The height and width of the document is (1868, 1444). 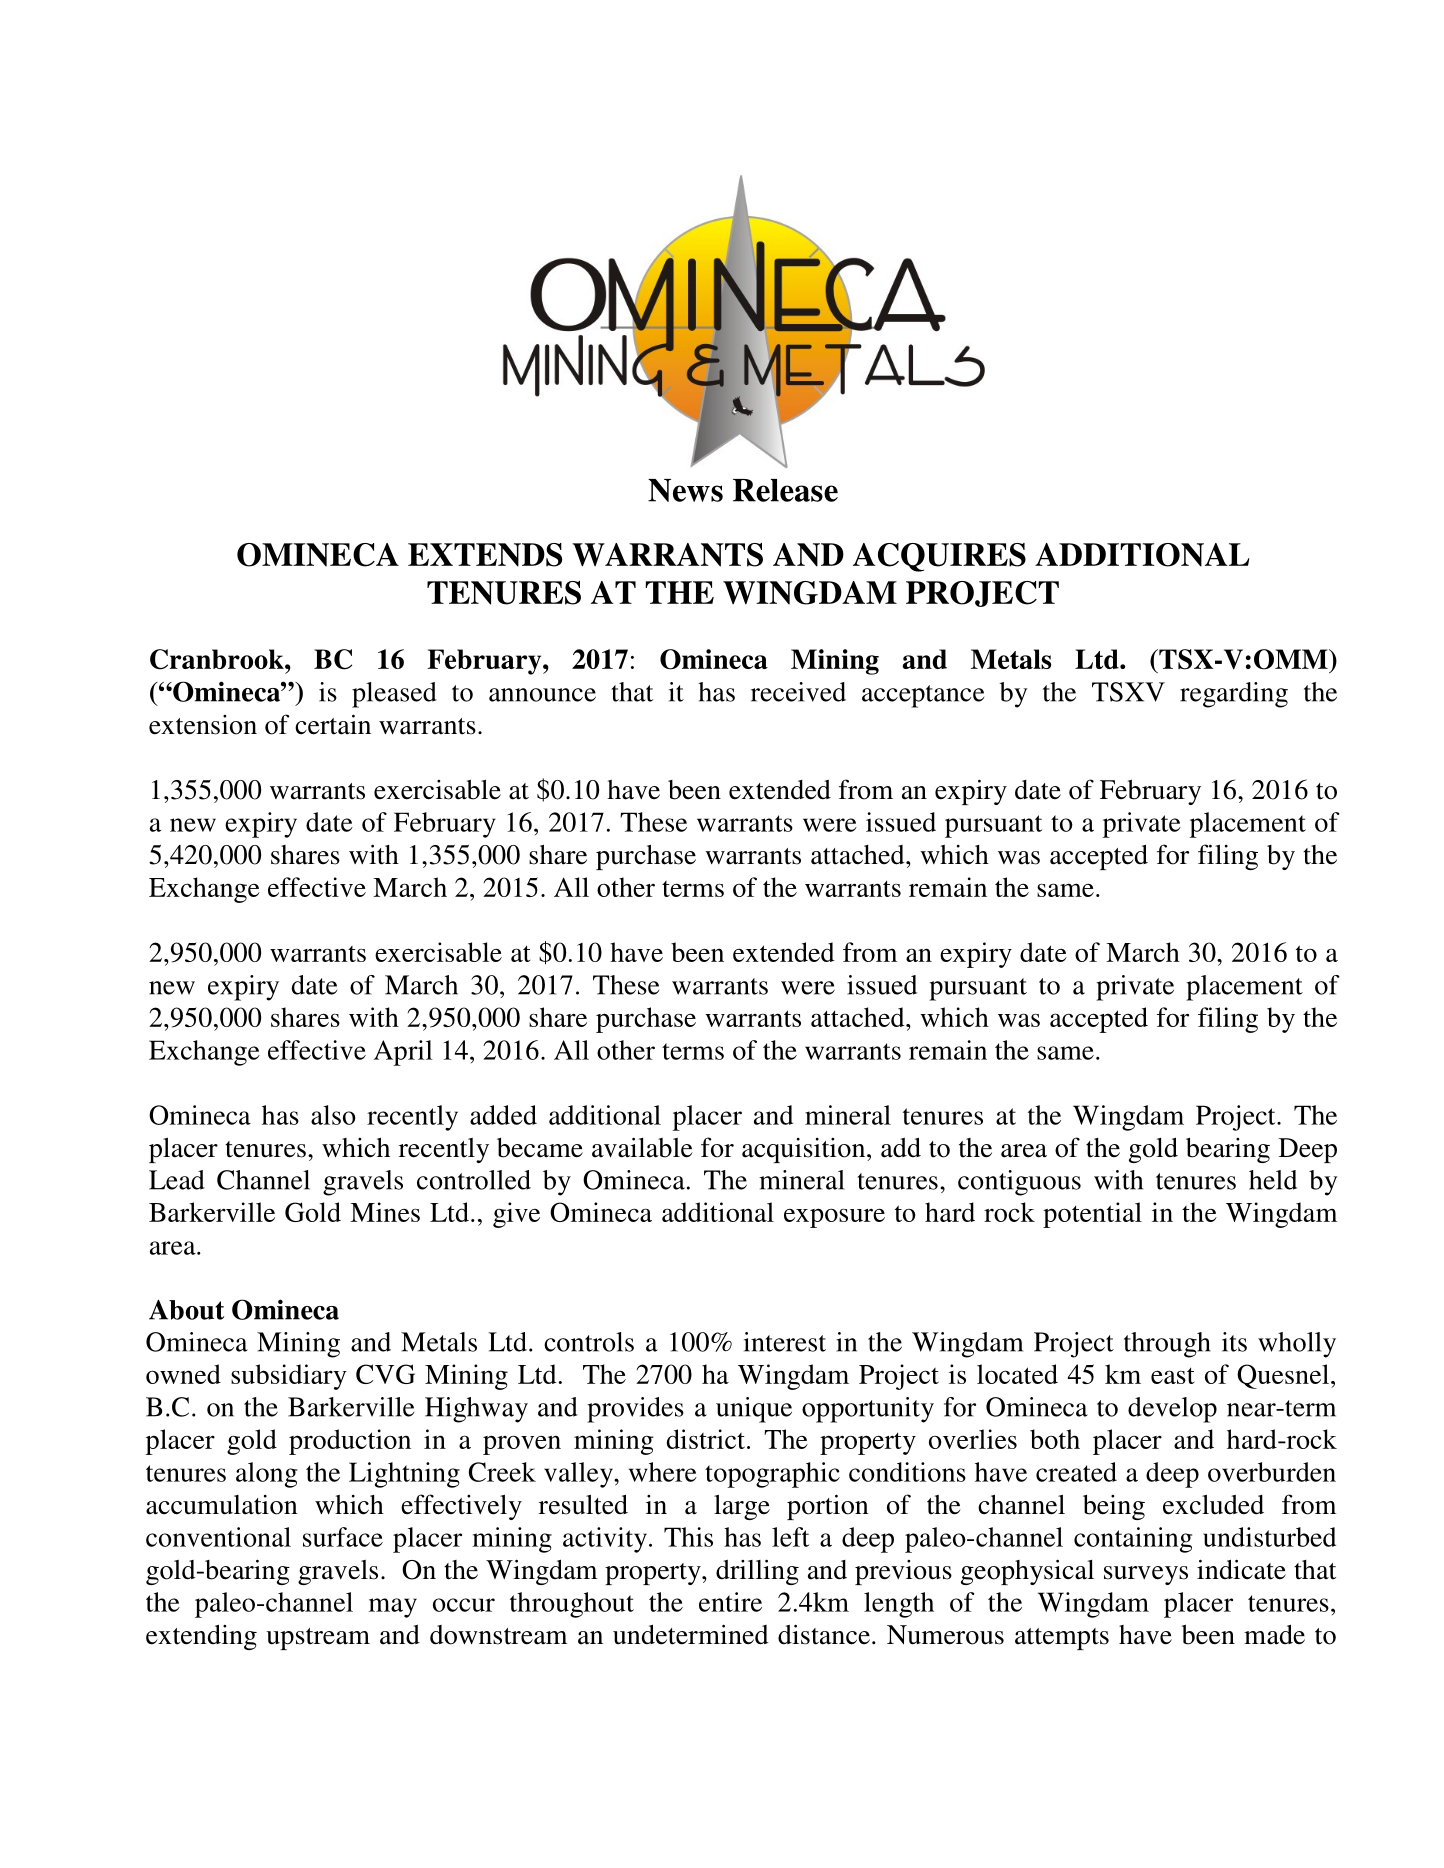 I want to click on received, so click(x=798, y=692).
